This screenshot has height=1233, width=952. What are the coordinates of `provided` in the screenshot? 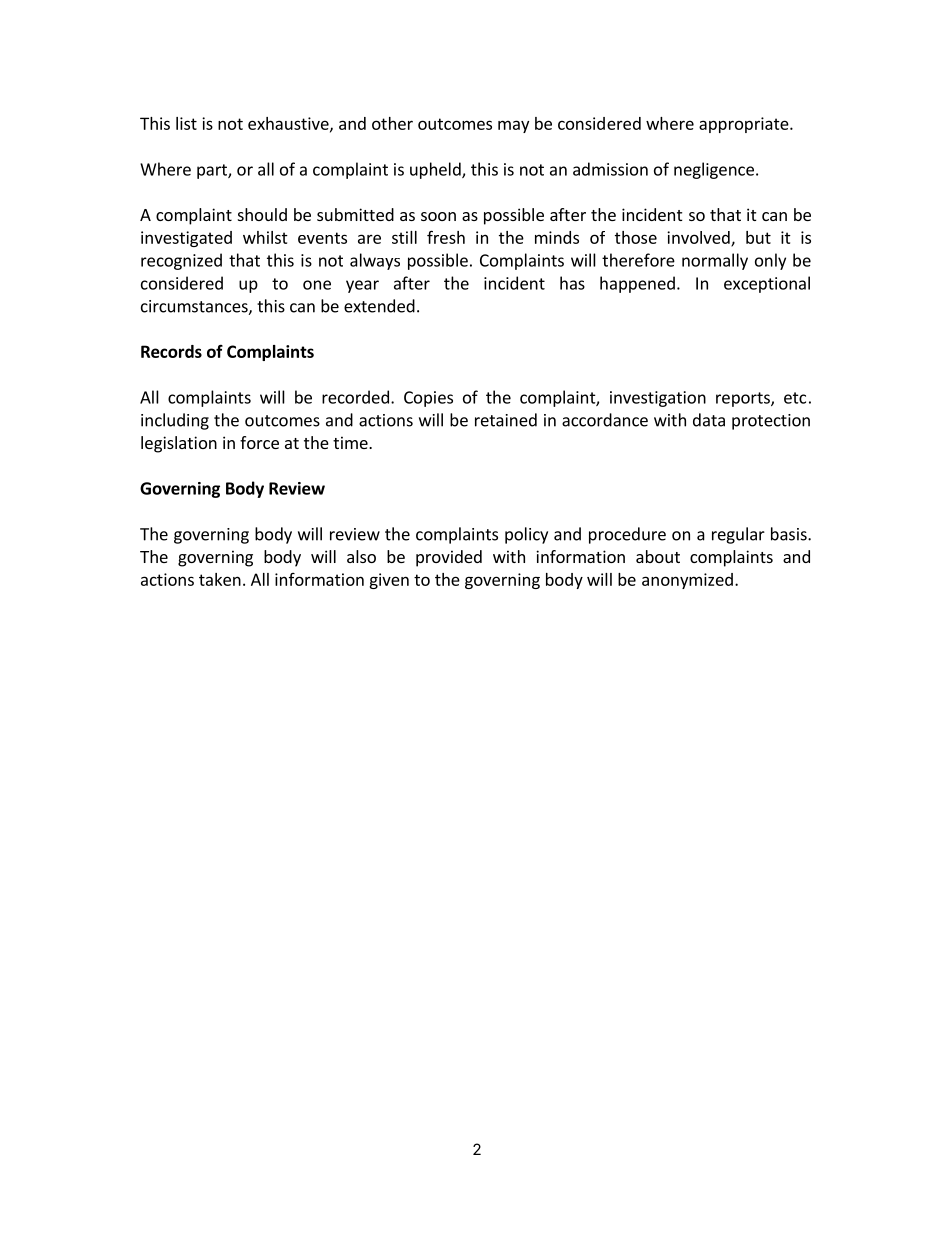 It's located at (449, 558).
